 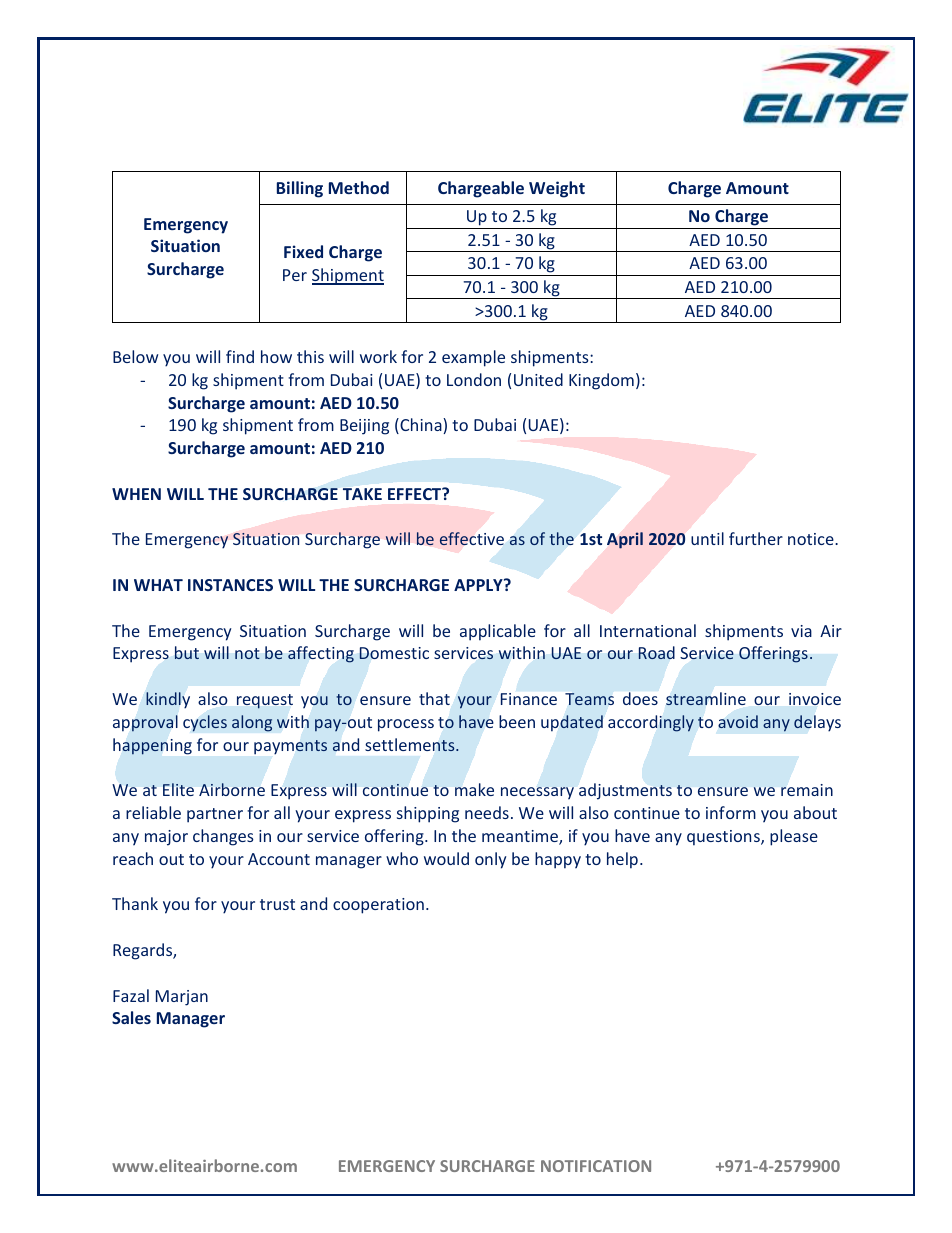 I want to click on NOTIFICATION, so click(x=596, y=1166).
